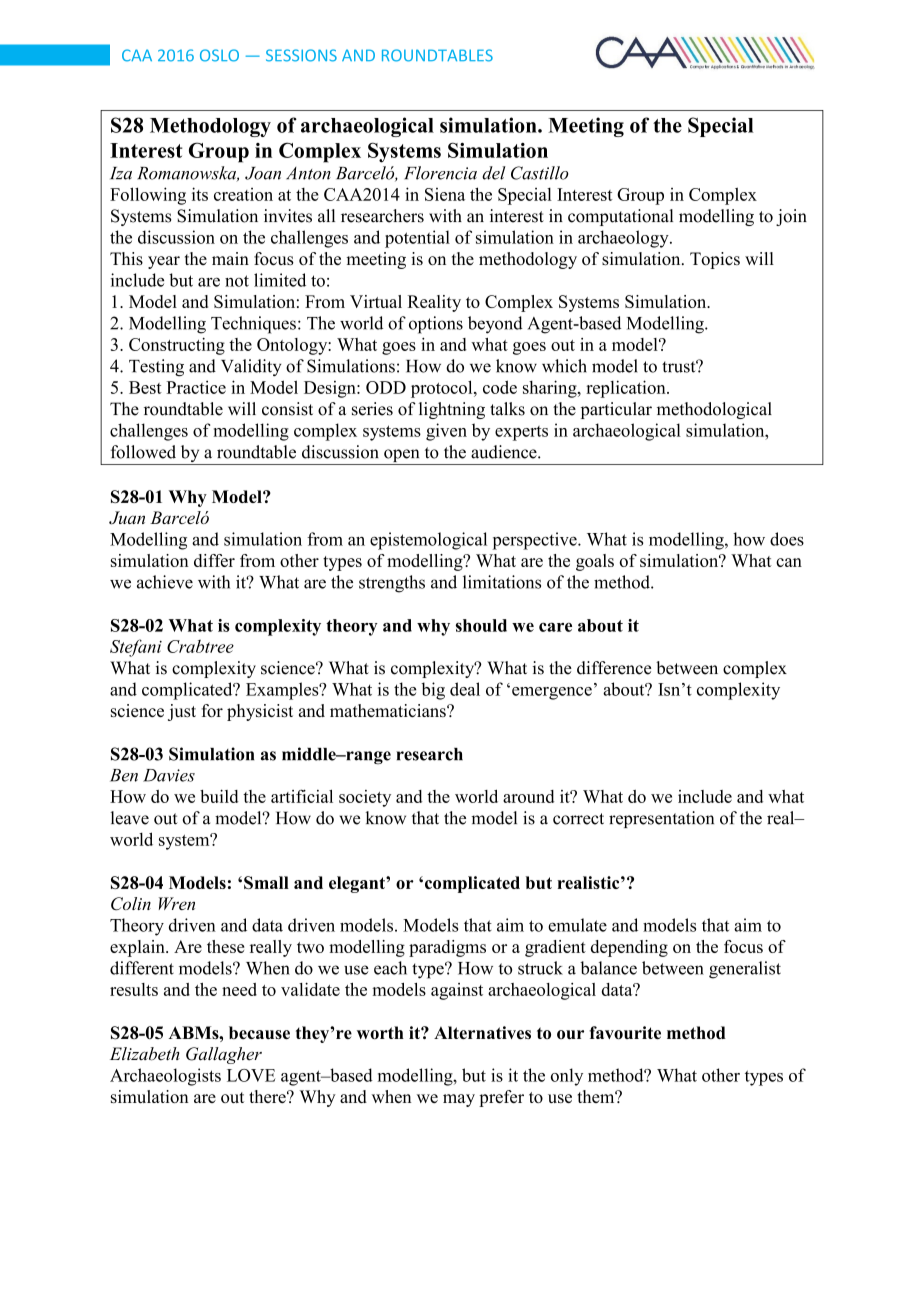 This screenshot has width=924, height=1308. I want to click on build, so click(219, 796).
